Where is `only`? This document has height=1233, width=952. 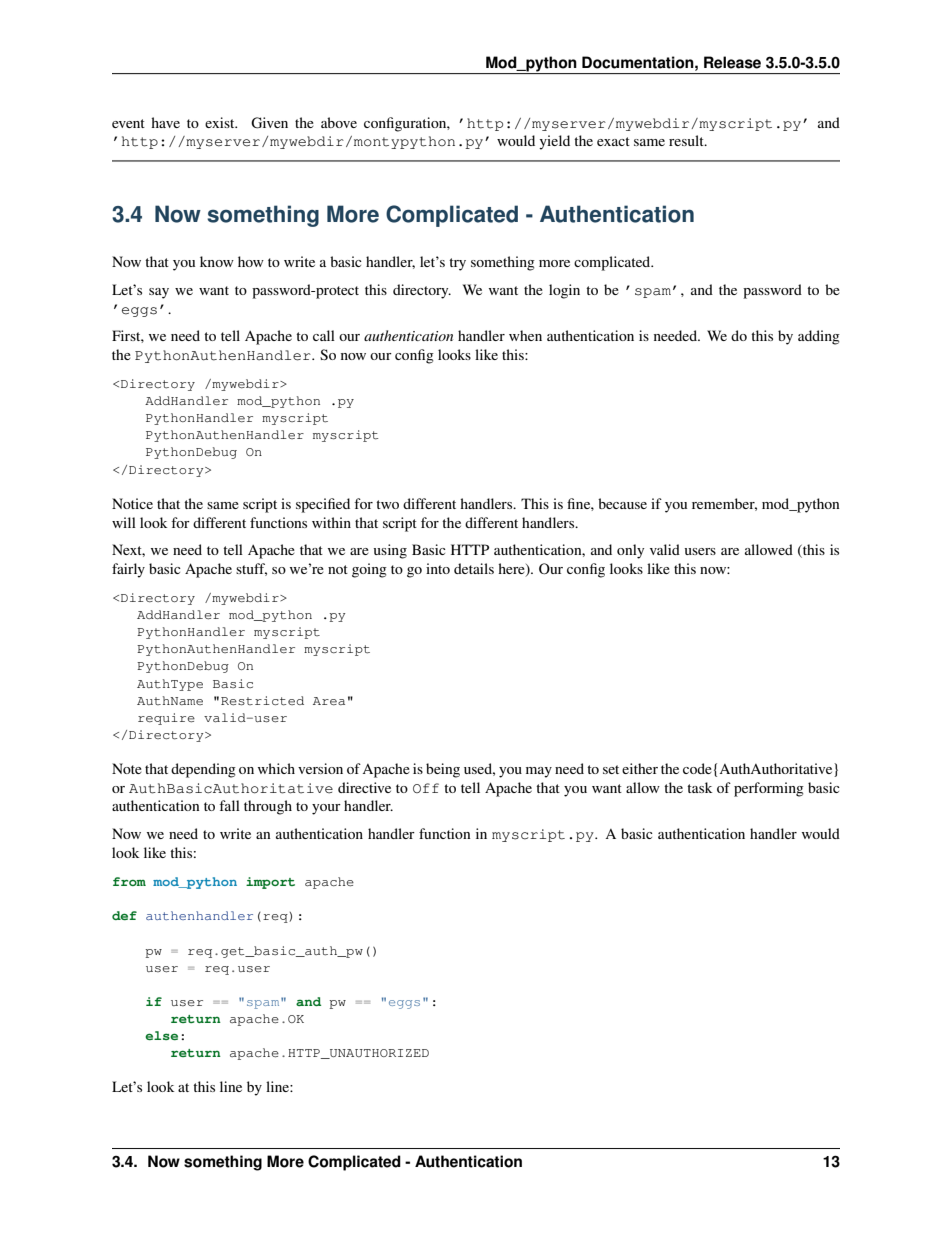 only is located at coordinates (630, 551).
